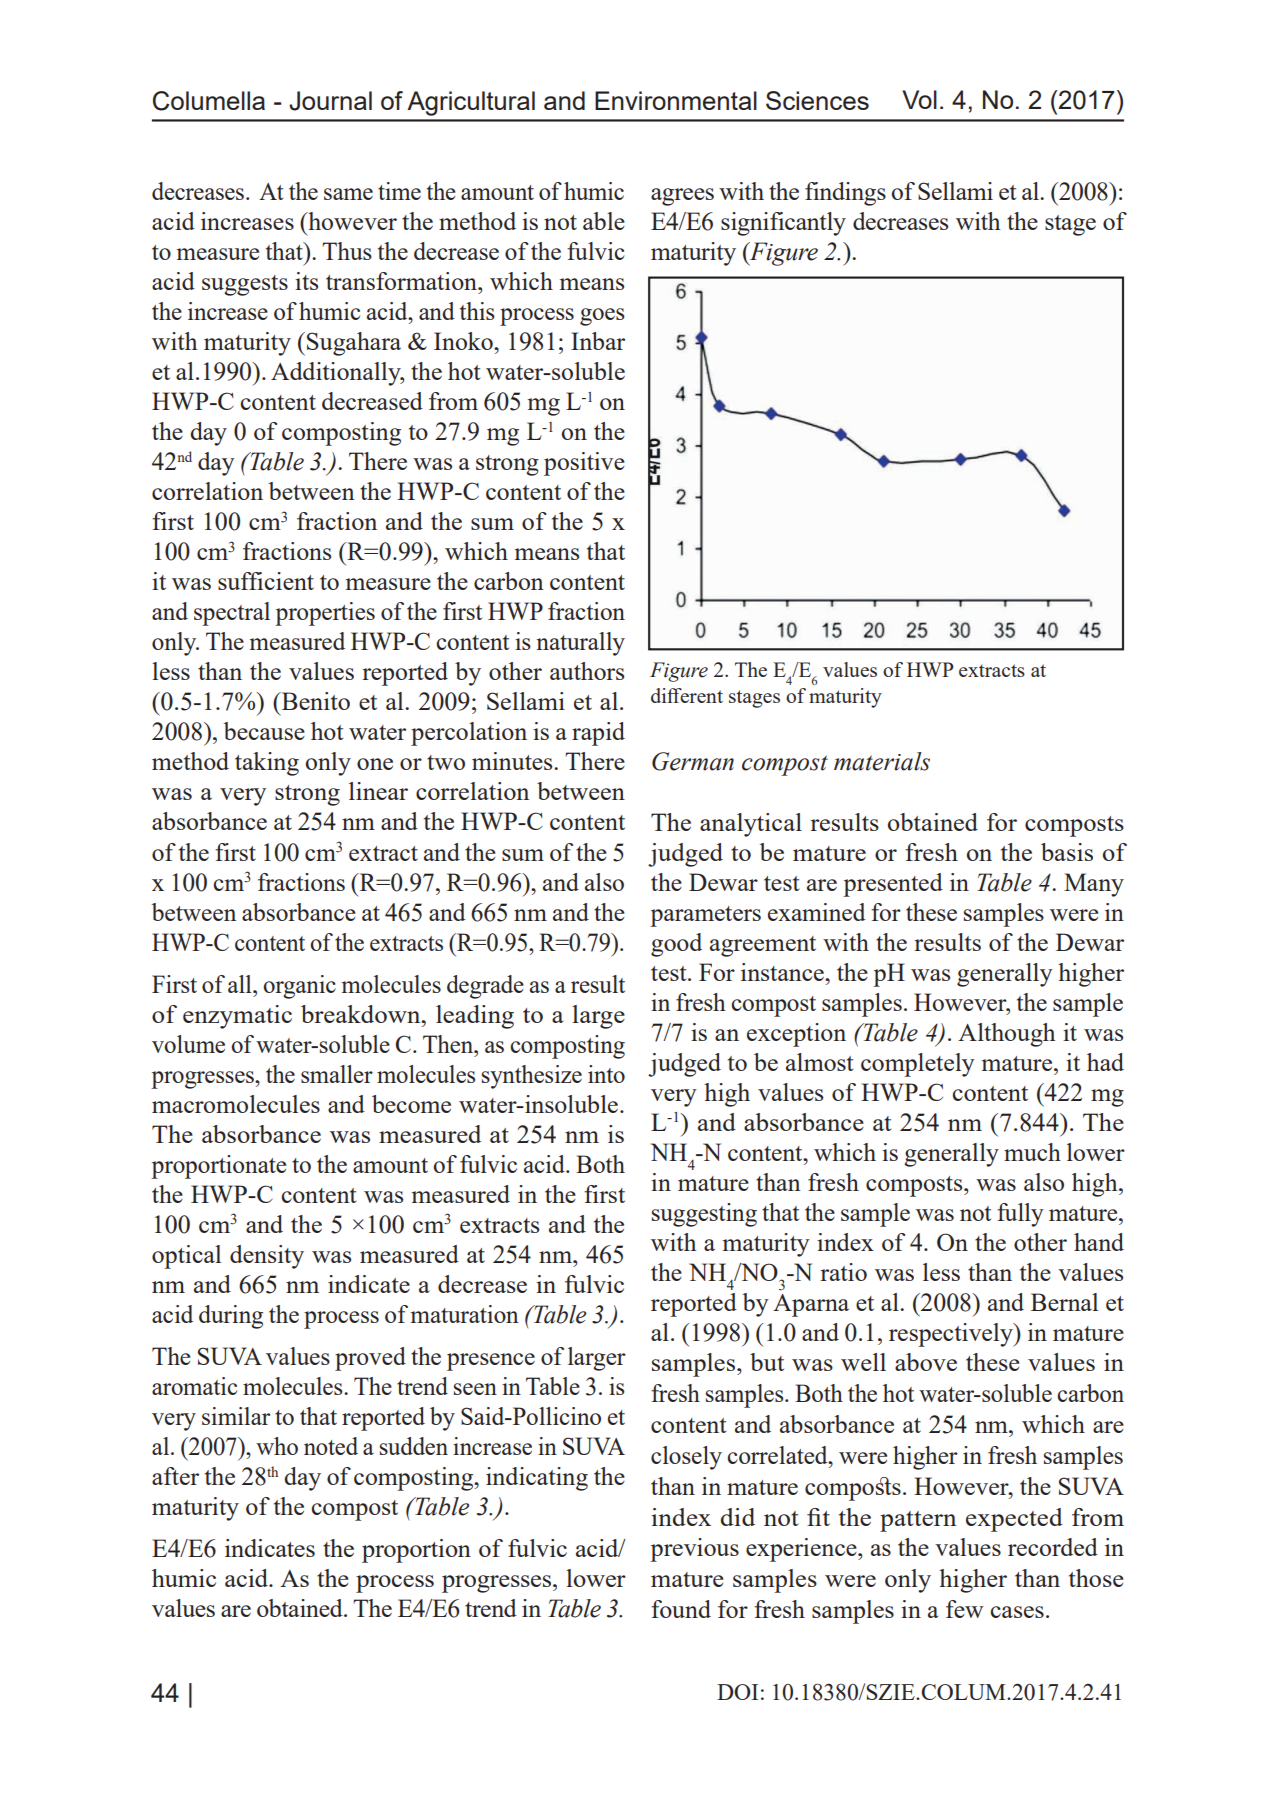 The image size is (1276, 1805). What do you see at coordinates (175, 1476) in the document?
I see `after` at bounding box center [175, 1476].
